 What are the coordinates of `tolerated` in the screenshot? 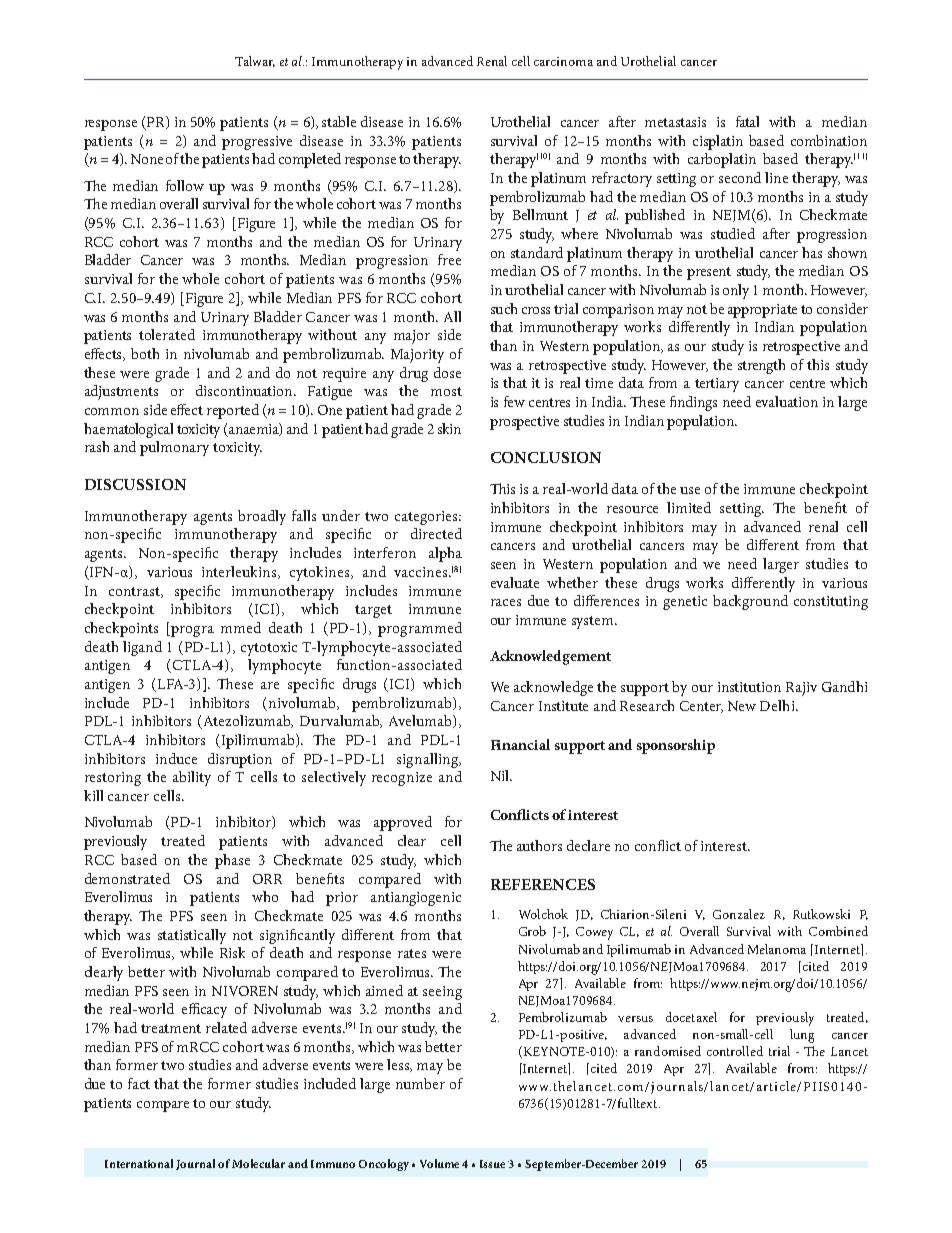 It's located at (167, 334).
